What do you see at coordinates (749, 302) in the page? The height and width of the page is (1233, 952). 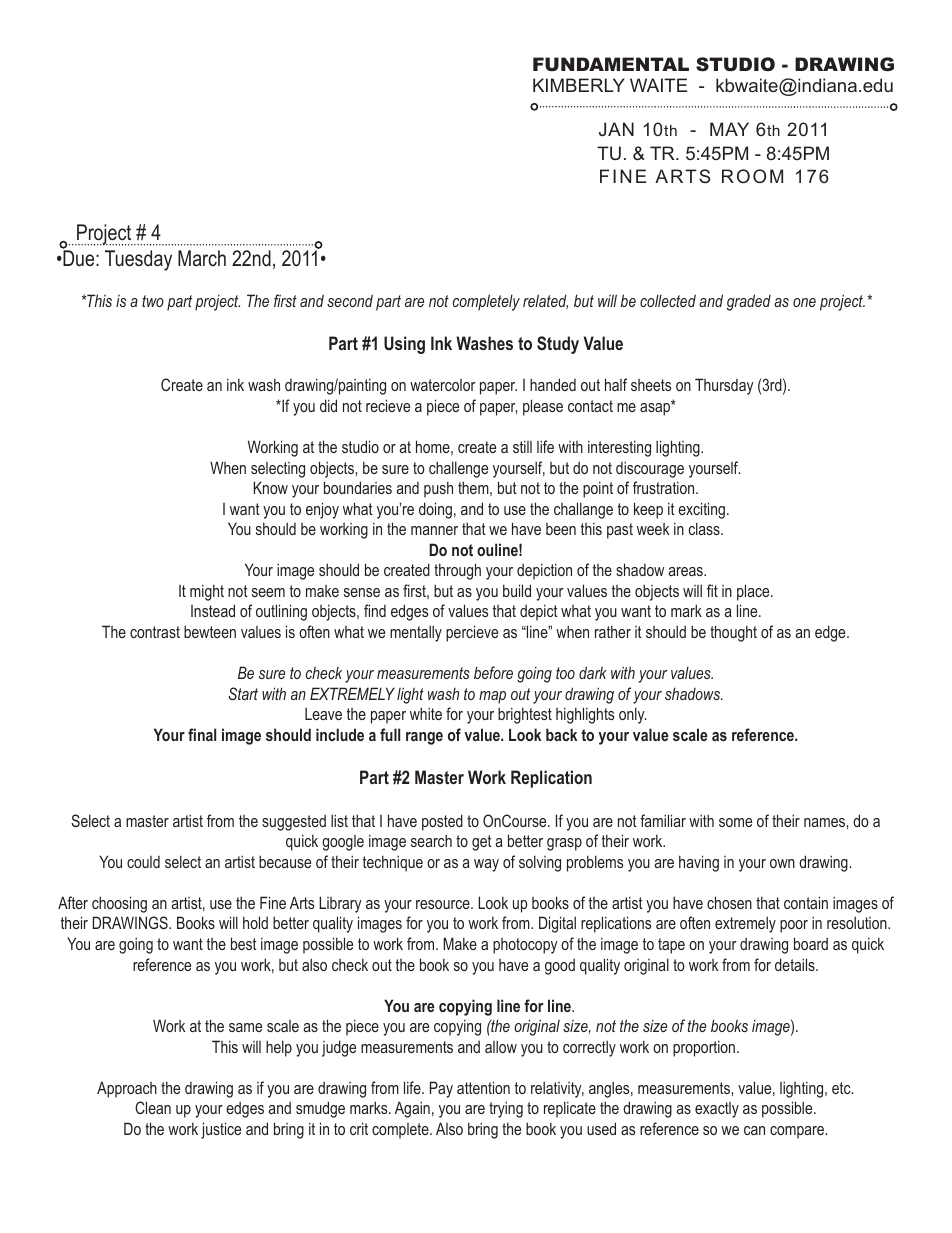 I see `graded` at bounding box center [749, 302].
